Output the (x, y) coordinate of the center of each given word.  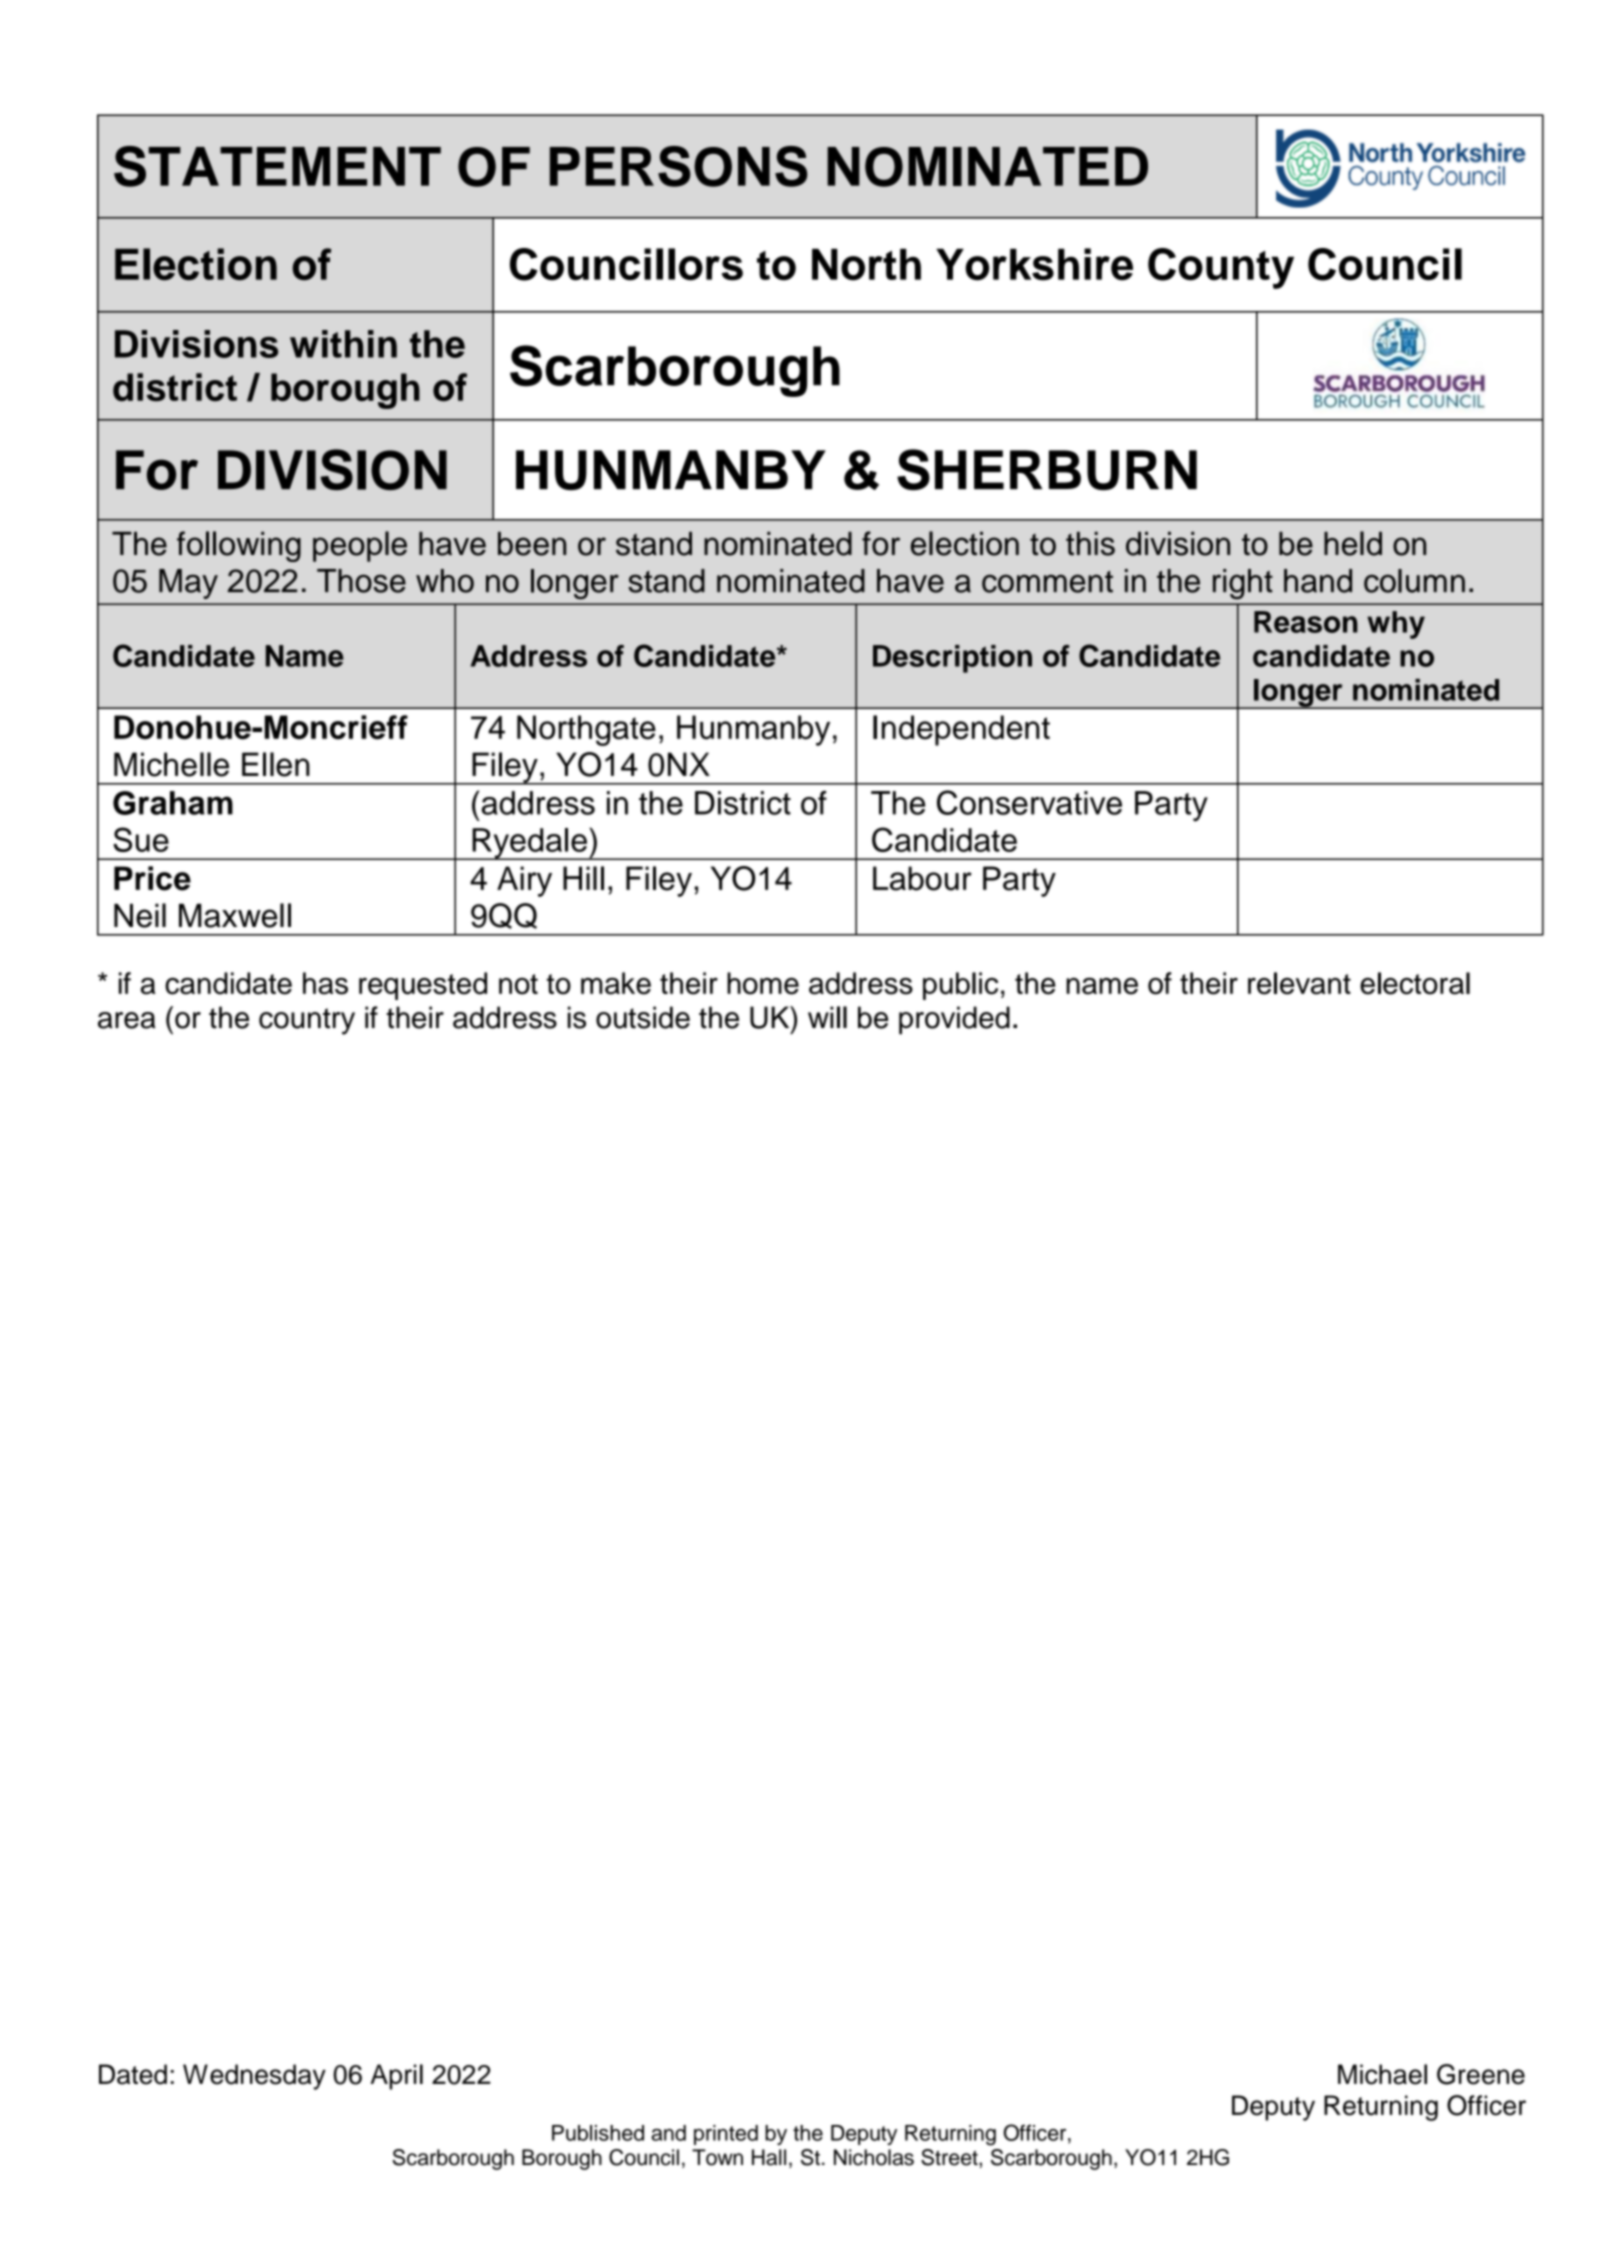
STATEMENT (277, 166)
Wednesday (254, 2077)
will (827, 1017)
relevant (1299, 983)
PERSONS (678, 166)
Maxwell (235, 915)
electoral (1415, 983)
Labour (922, 878)
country (307, 1021)
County (1221, 268)
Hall (769, 2157)
